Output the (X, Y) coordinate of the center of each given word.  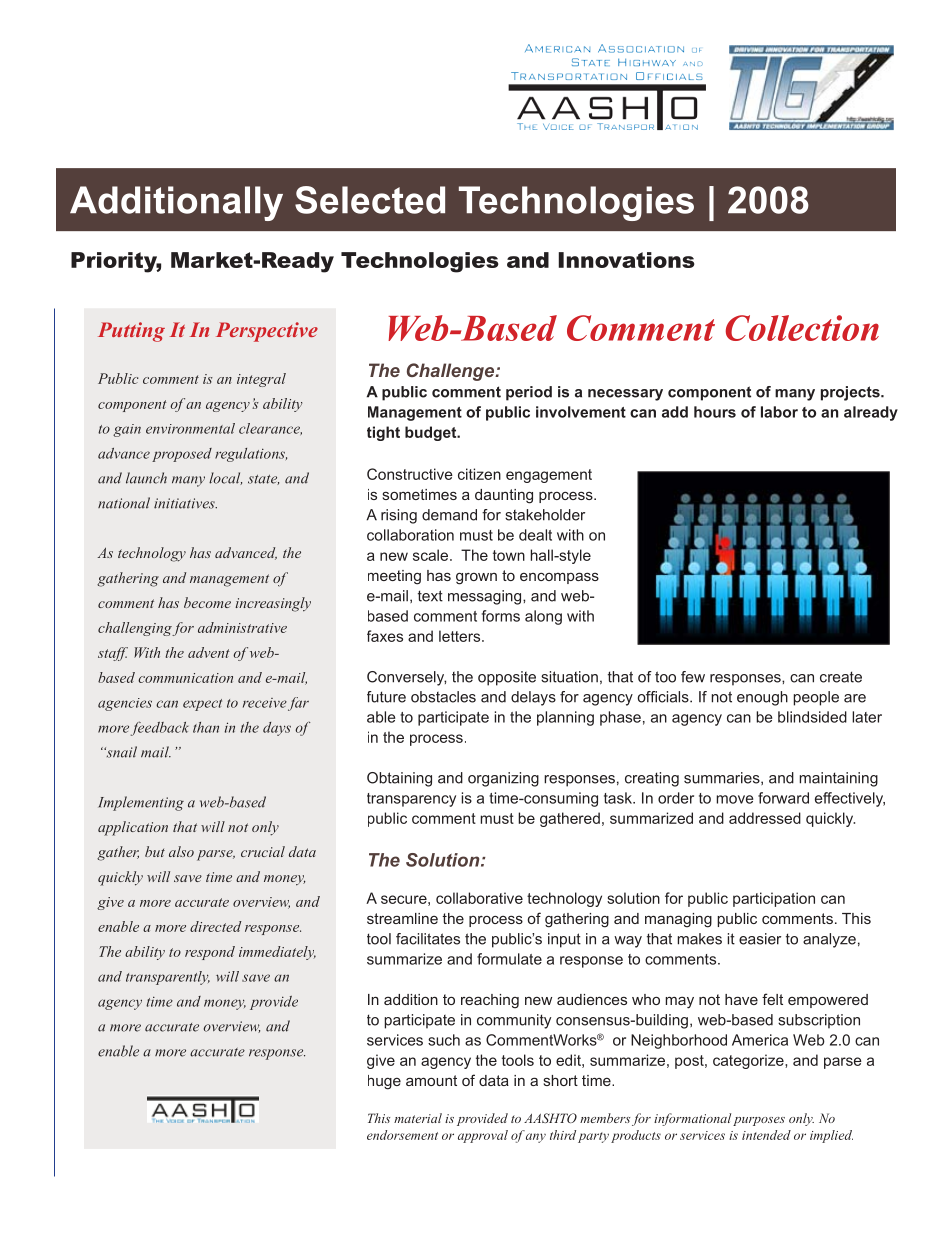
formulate (509, 959)
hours (715, 412)
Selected (370, 200)
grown (476, 578)
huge (384, 1082)
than (206, 727)
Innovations (626, 260)
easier (760, 939)
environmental (190, 428)
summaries (723, 778)
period (529, 393)
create (841, 677)
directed (216, 926)
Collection (802, 328)
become (207, 602)
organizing (503, 779)
